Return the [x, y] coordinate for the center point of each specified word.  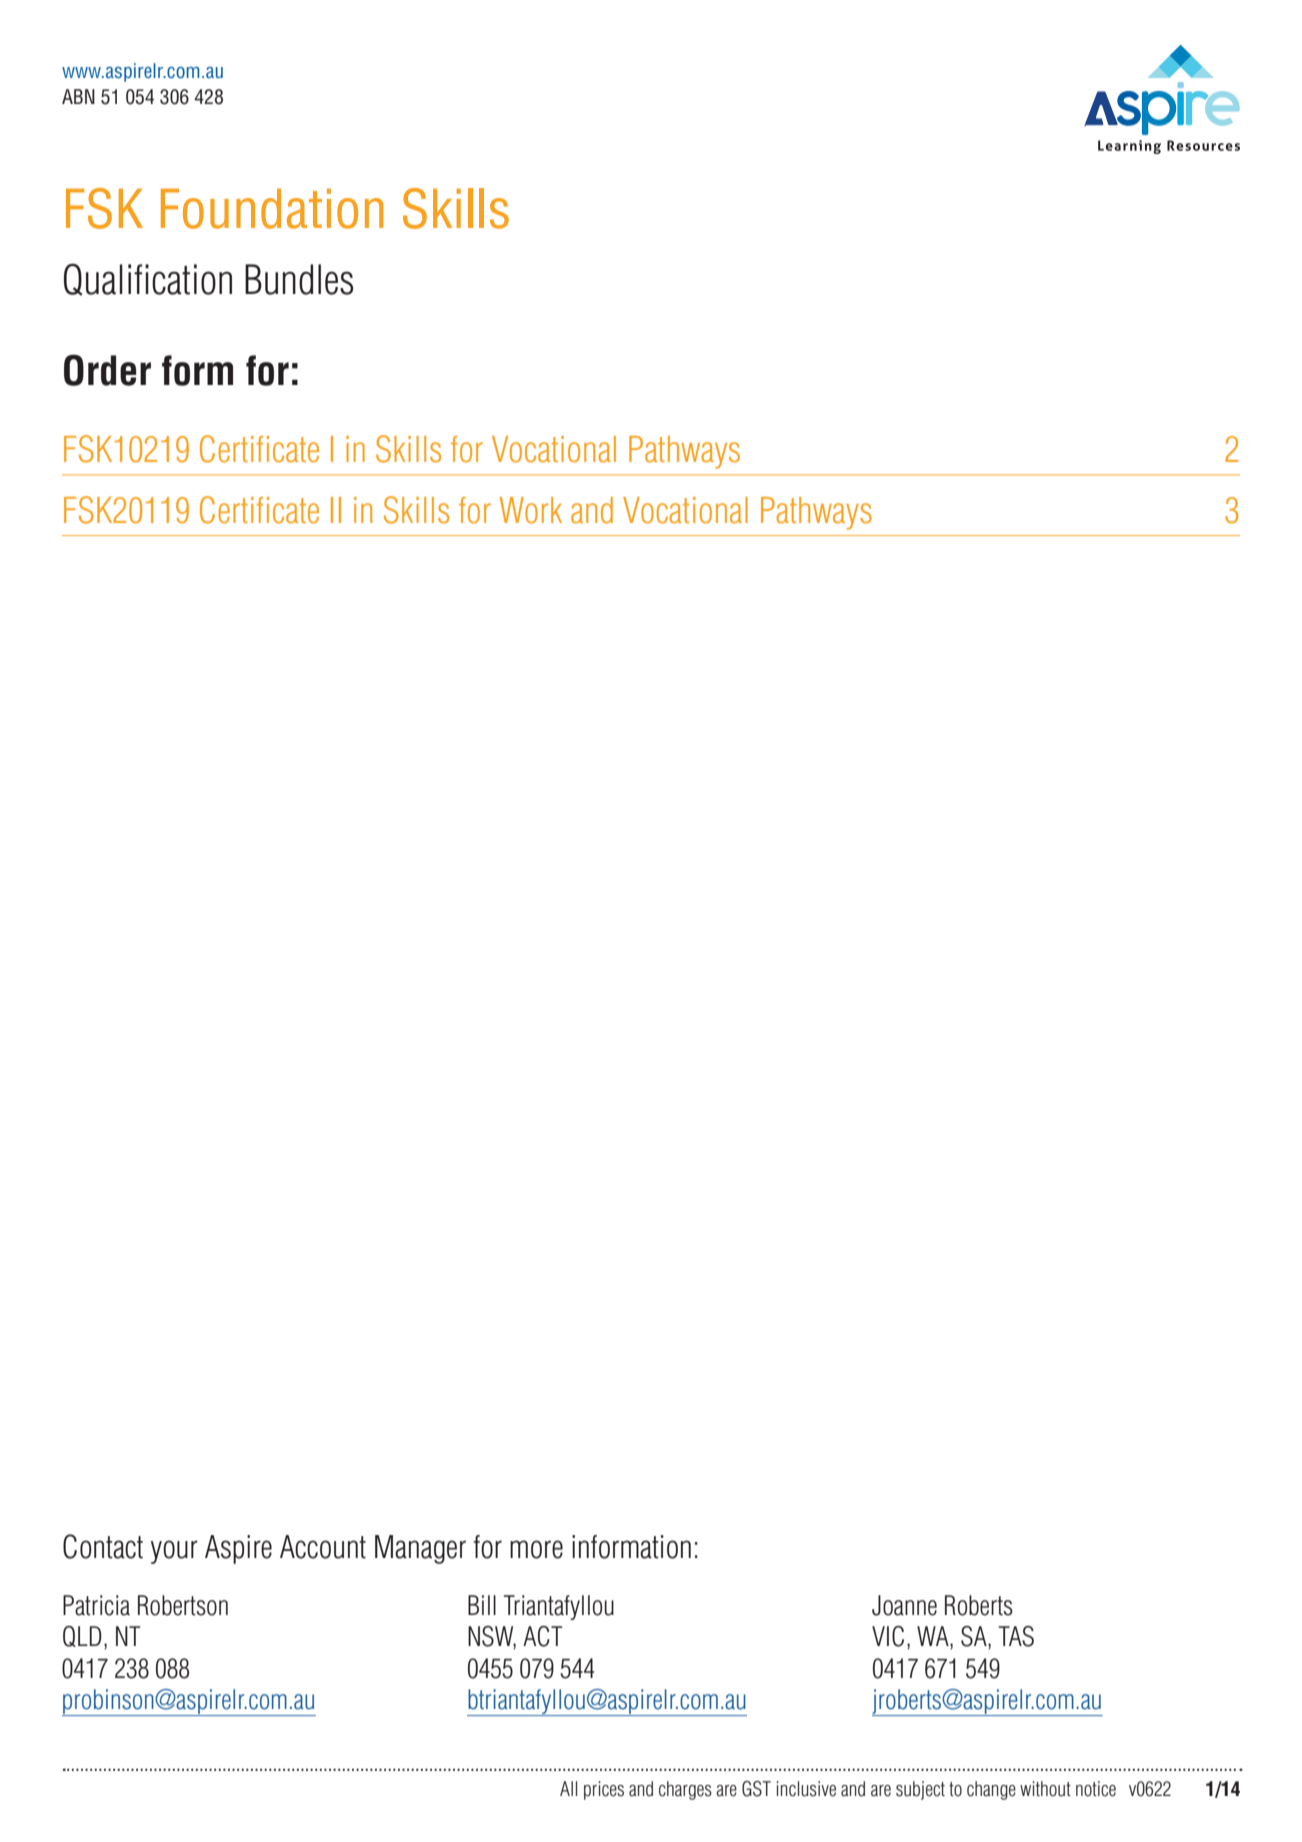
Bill [482, 1605]
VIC [888, 1636]
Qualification [148, 279]
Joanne [904, 1605]
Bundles [299, 279]
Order [107, 370]
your [174, 1552]
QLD [82, 1636]
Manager [420, 1549]
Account [323, 1547]
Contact [103, 1546]
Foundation [272, 209]
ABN [78, 96]
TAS [1016, 1636]
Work [531, 510]
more [536, 1549]
